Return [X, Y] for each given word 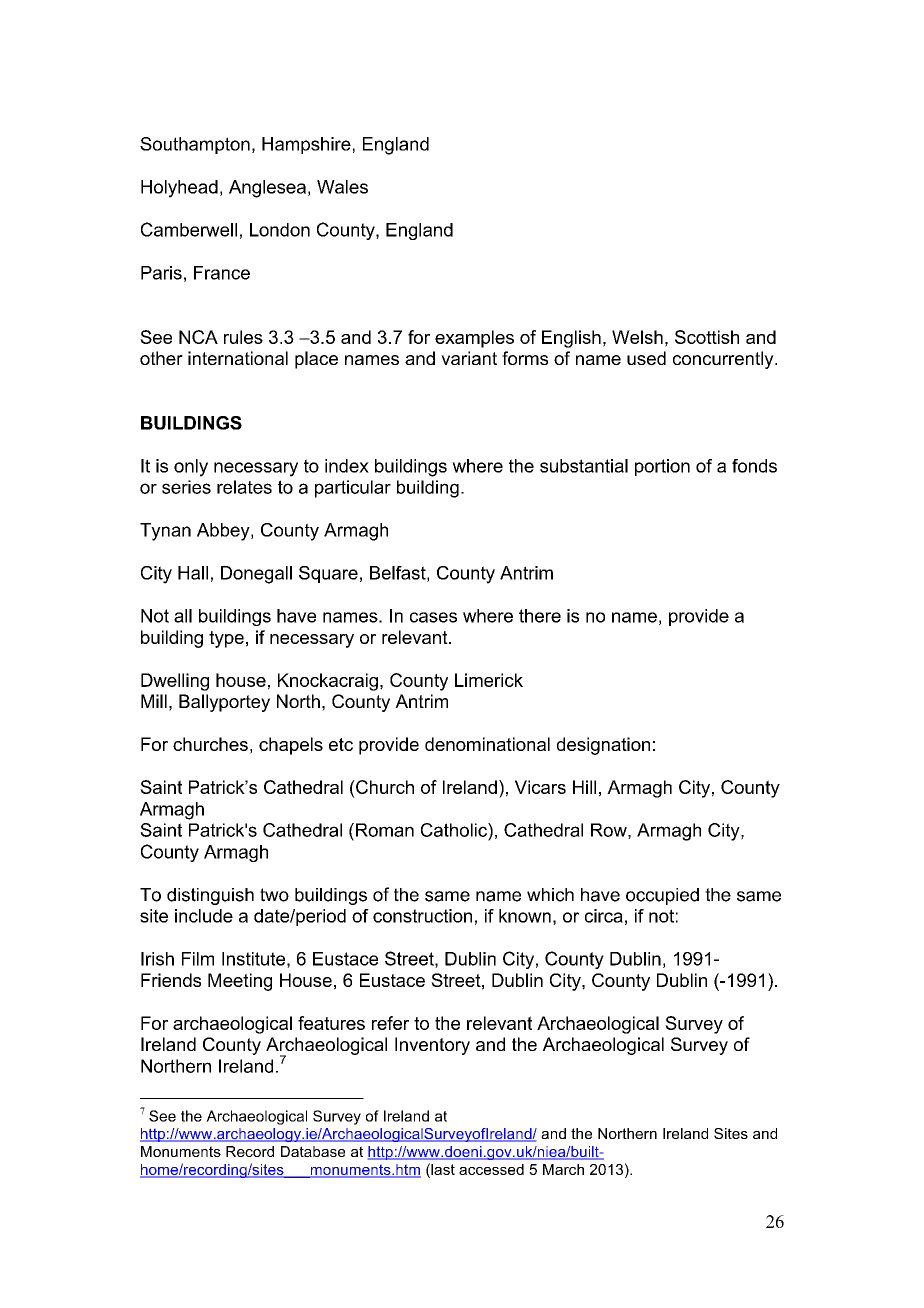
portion [662, 467]
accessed [491, 1169]
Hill [584, 787]
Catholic [455, 830]
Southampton [195, 145]
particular [353, 489]
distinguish [210, 896]
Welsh [637, 337]
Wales [342, 187]
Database [313, 1151]
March [563, 1169]
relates [244, 487]
